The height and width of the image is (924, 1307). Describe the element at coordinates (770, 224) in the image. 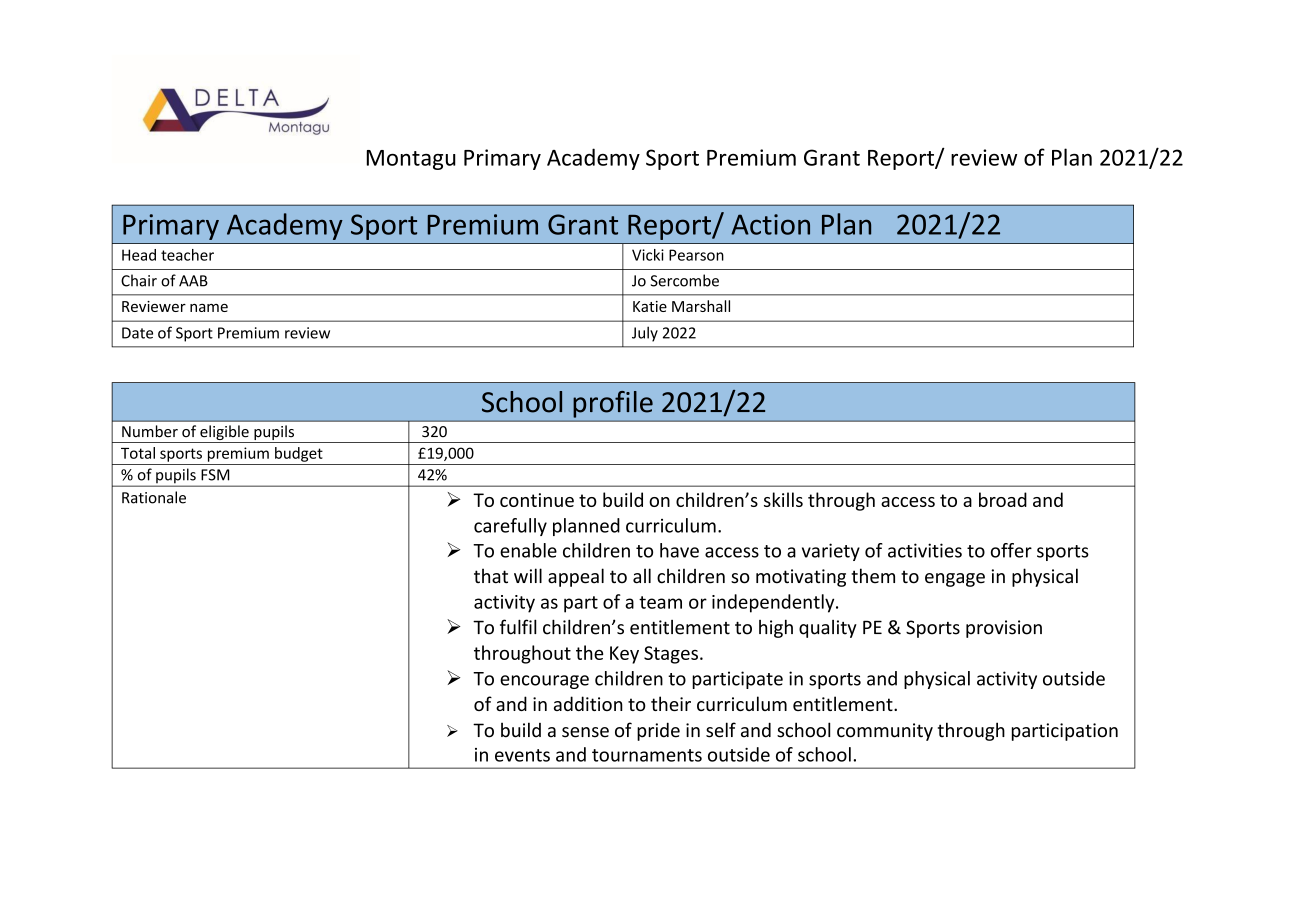

I see `Action` at that location.
